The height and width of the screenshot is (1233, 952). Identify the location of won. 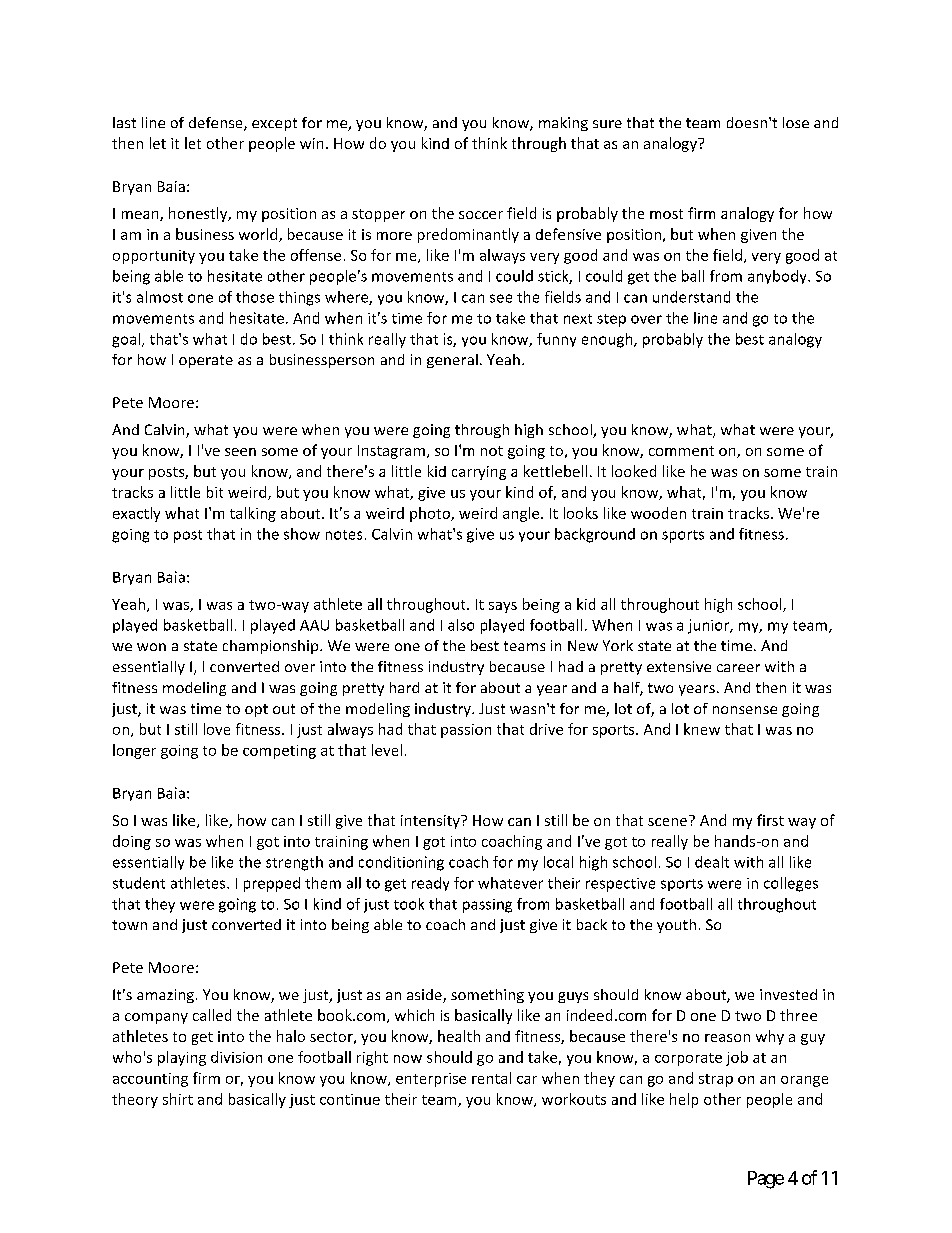
(151, 647).
